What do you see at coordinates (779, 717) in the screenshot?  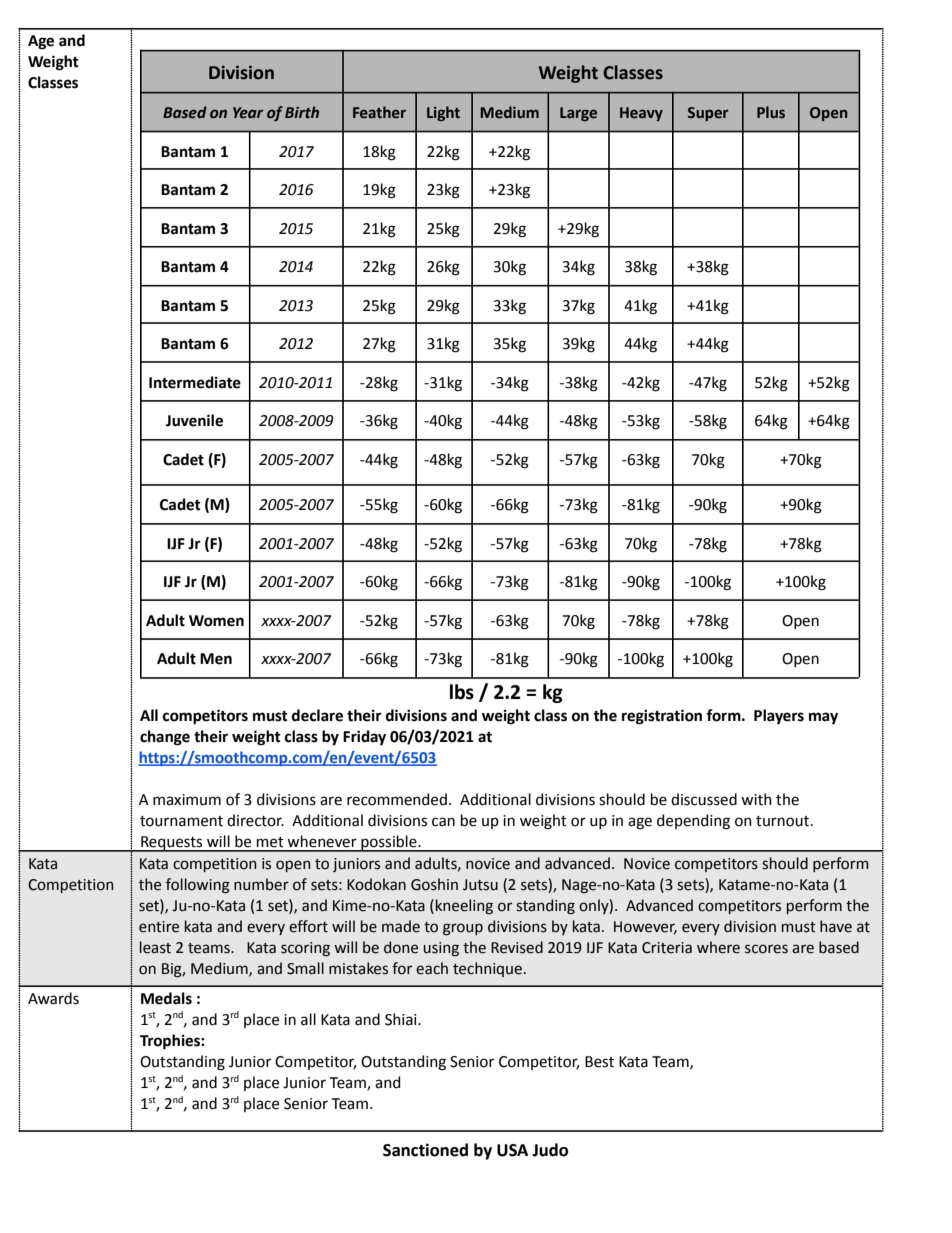 I see `Players` at bounding box center [779, 717].
